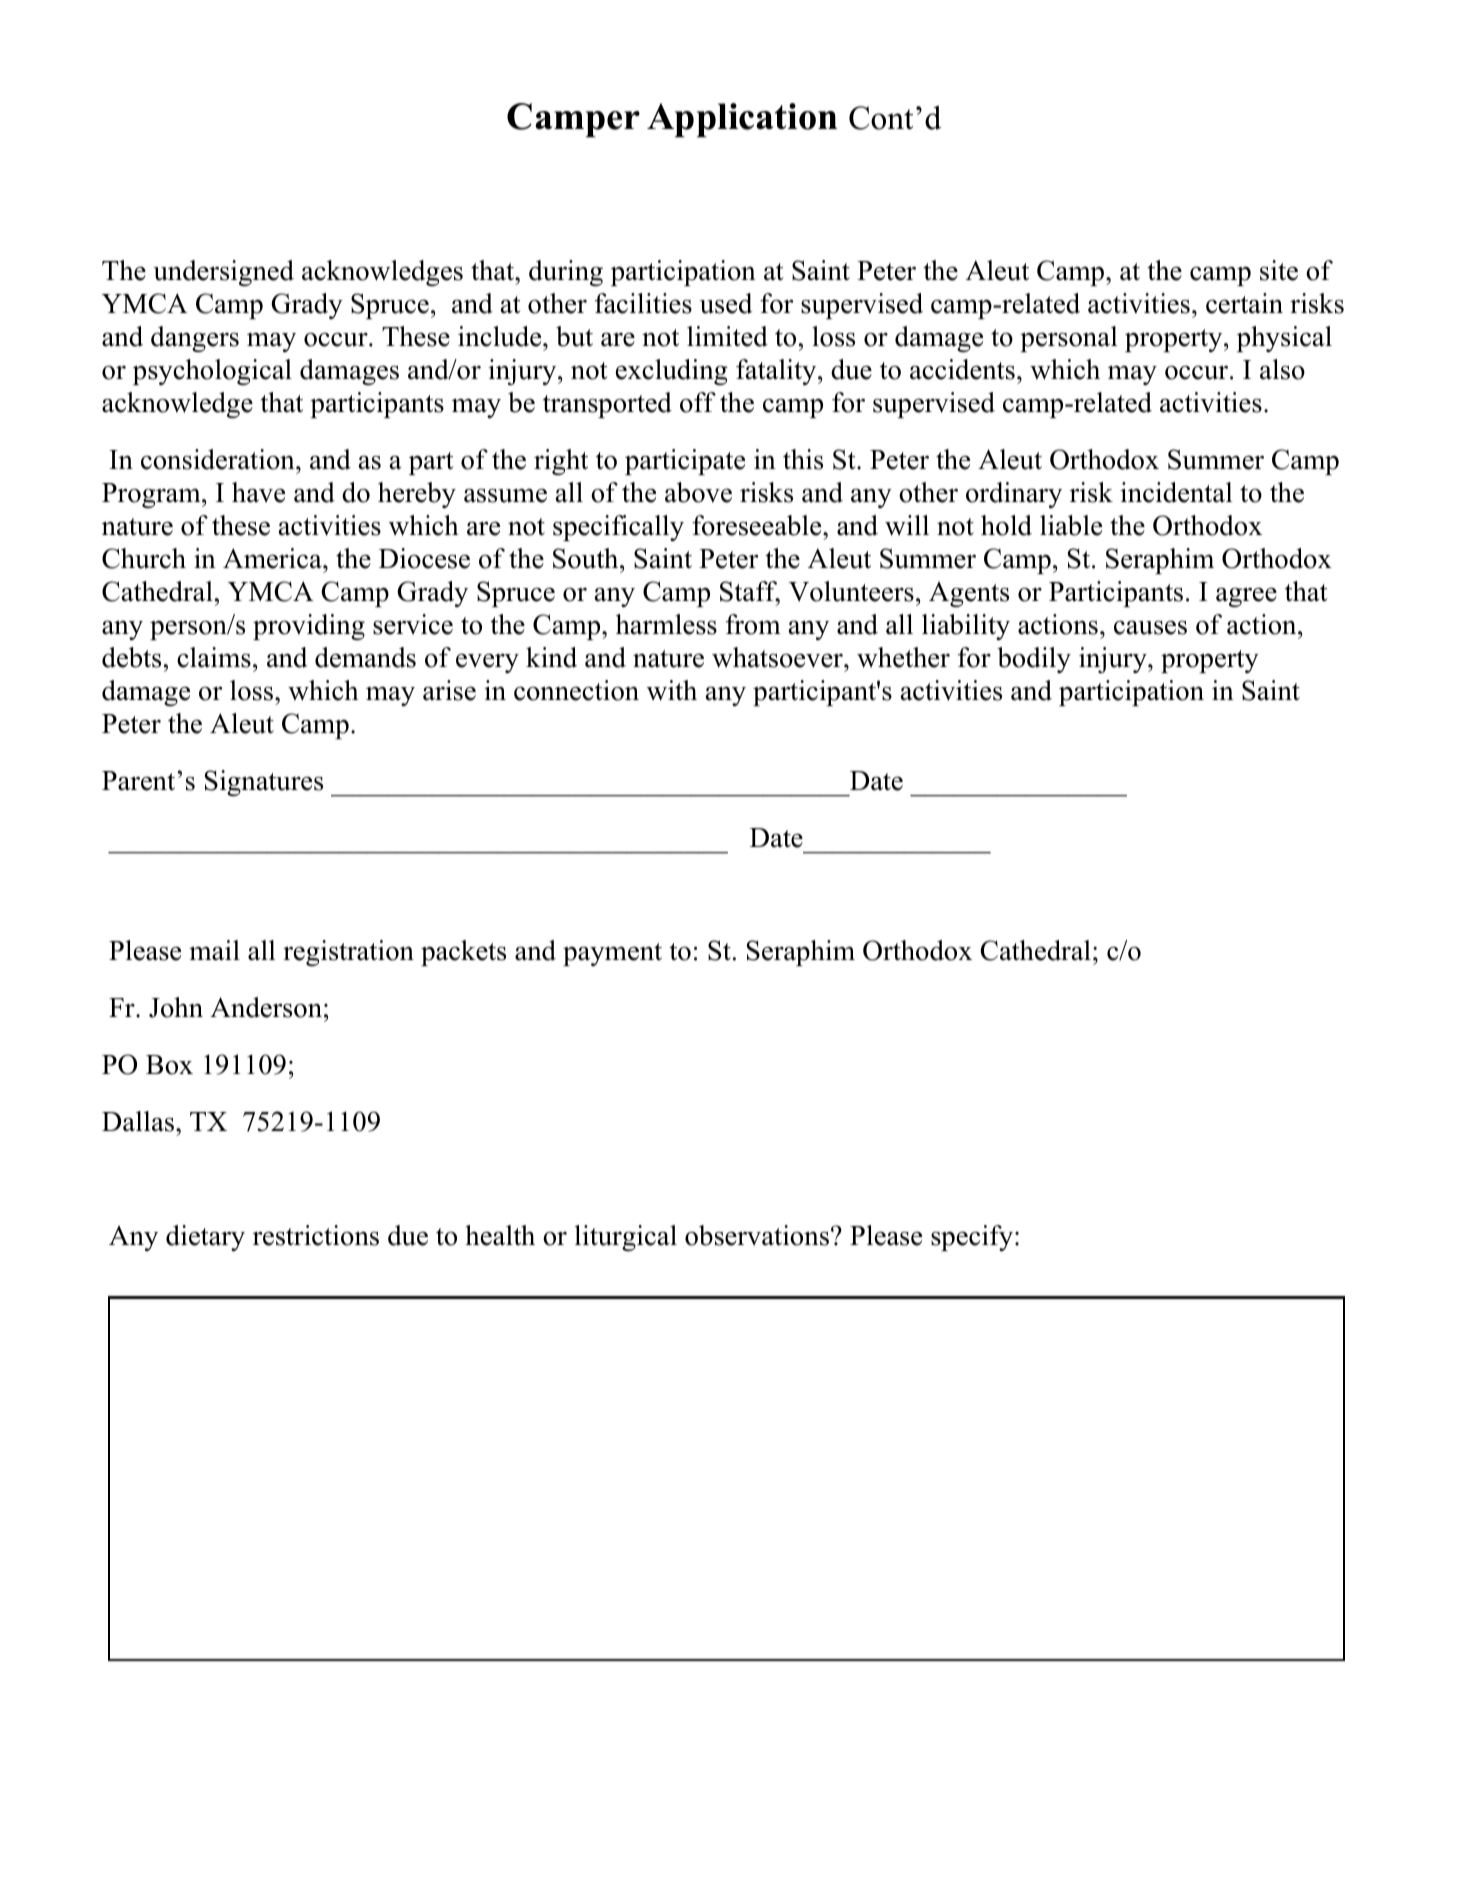 The image size is (1464, 1894). What do you see at coordinates (1150, 628) in the screenshot?
I see `causes` at bounding box center [1150, 628].
